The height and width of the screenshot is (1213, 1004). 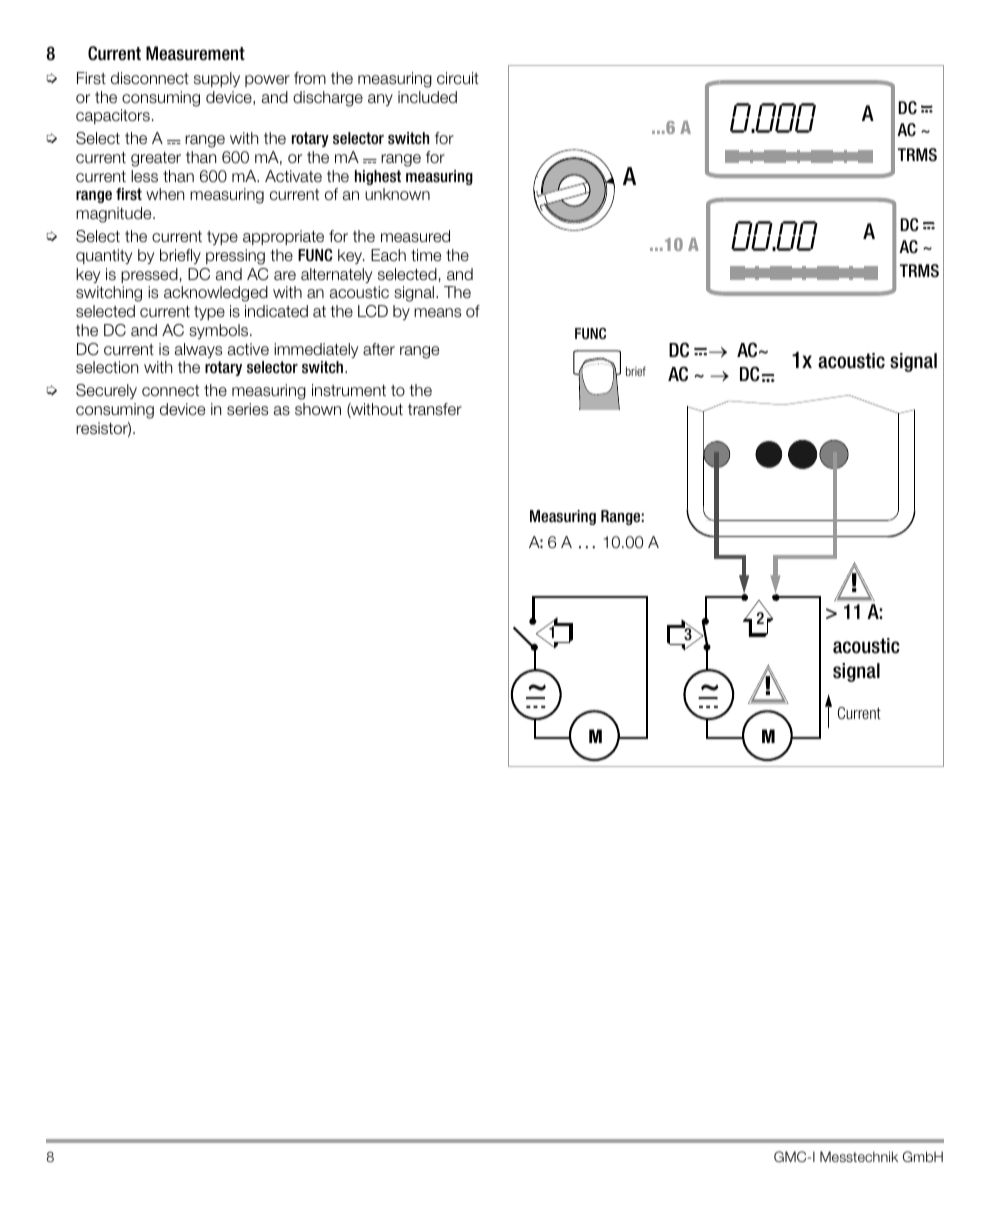 What do you see at coordinates (283, 237) in the screenshot?
I see `appropriate` at bounding box center [283, 237].
